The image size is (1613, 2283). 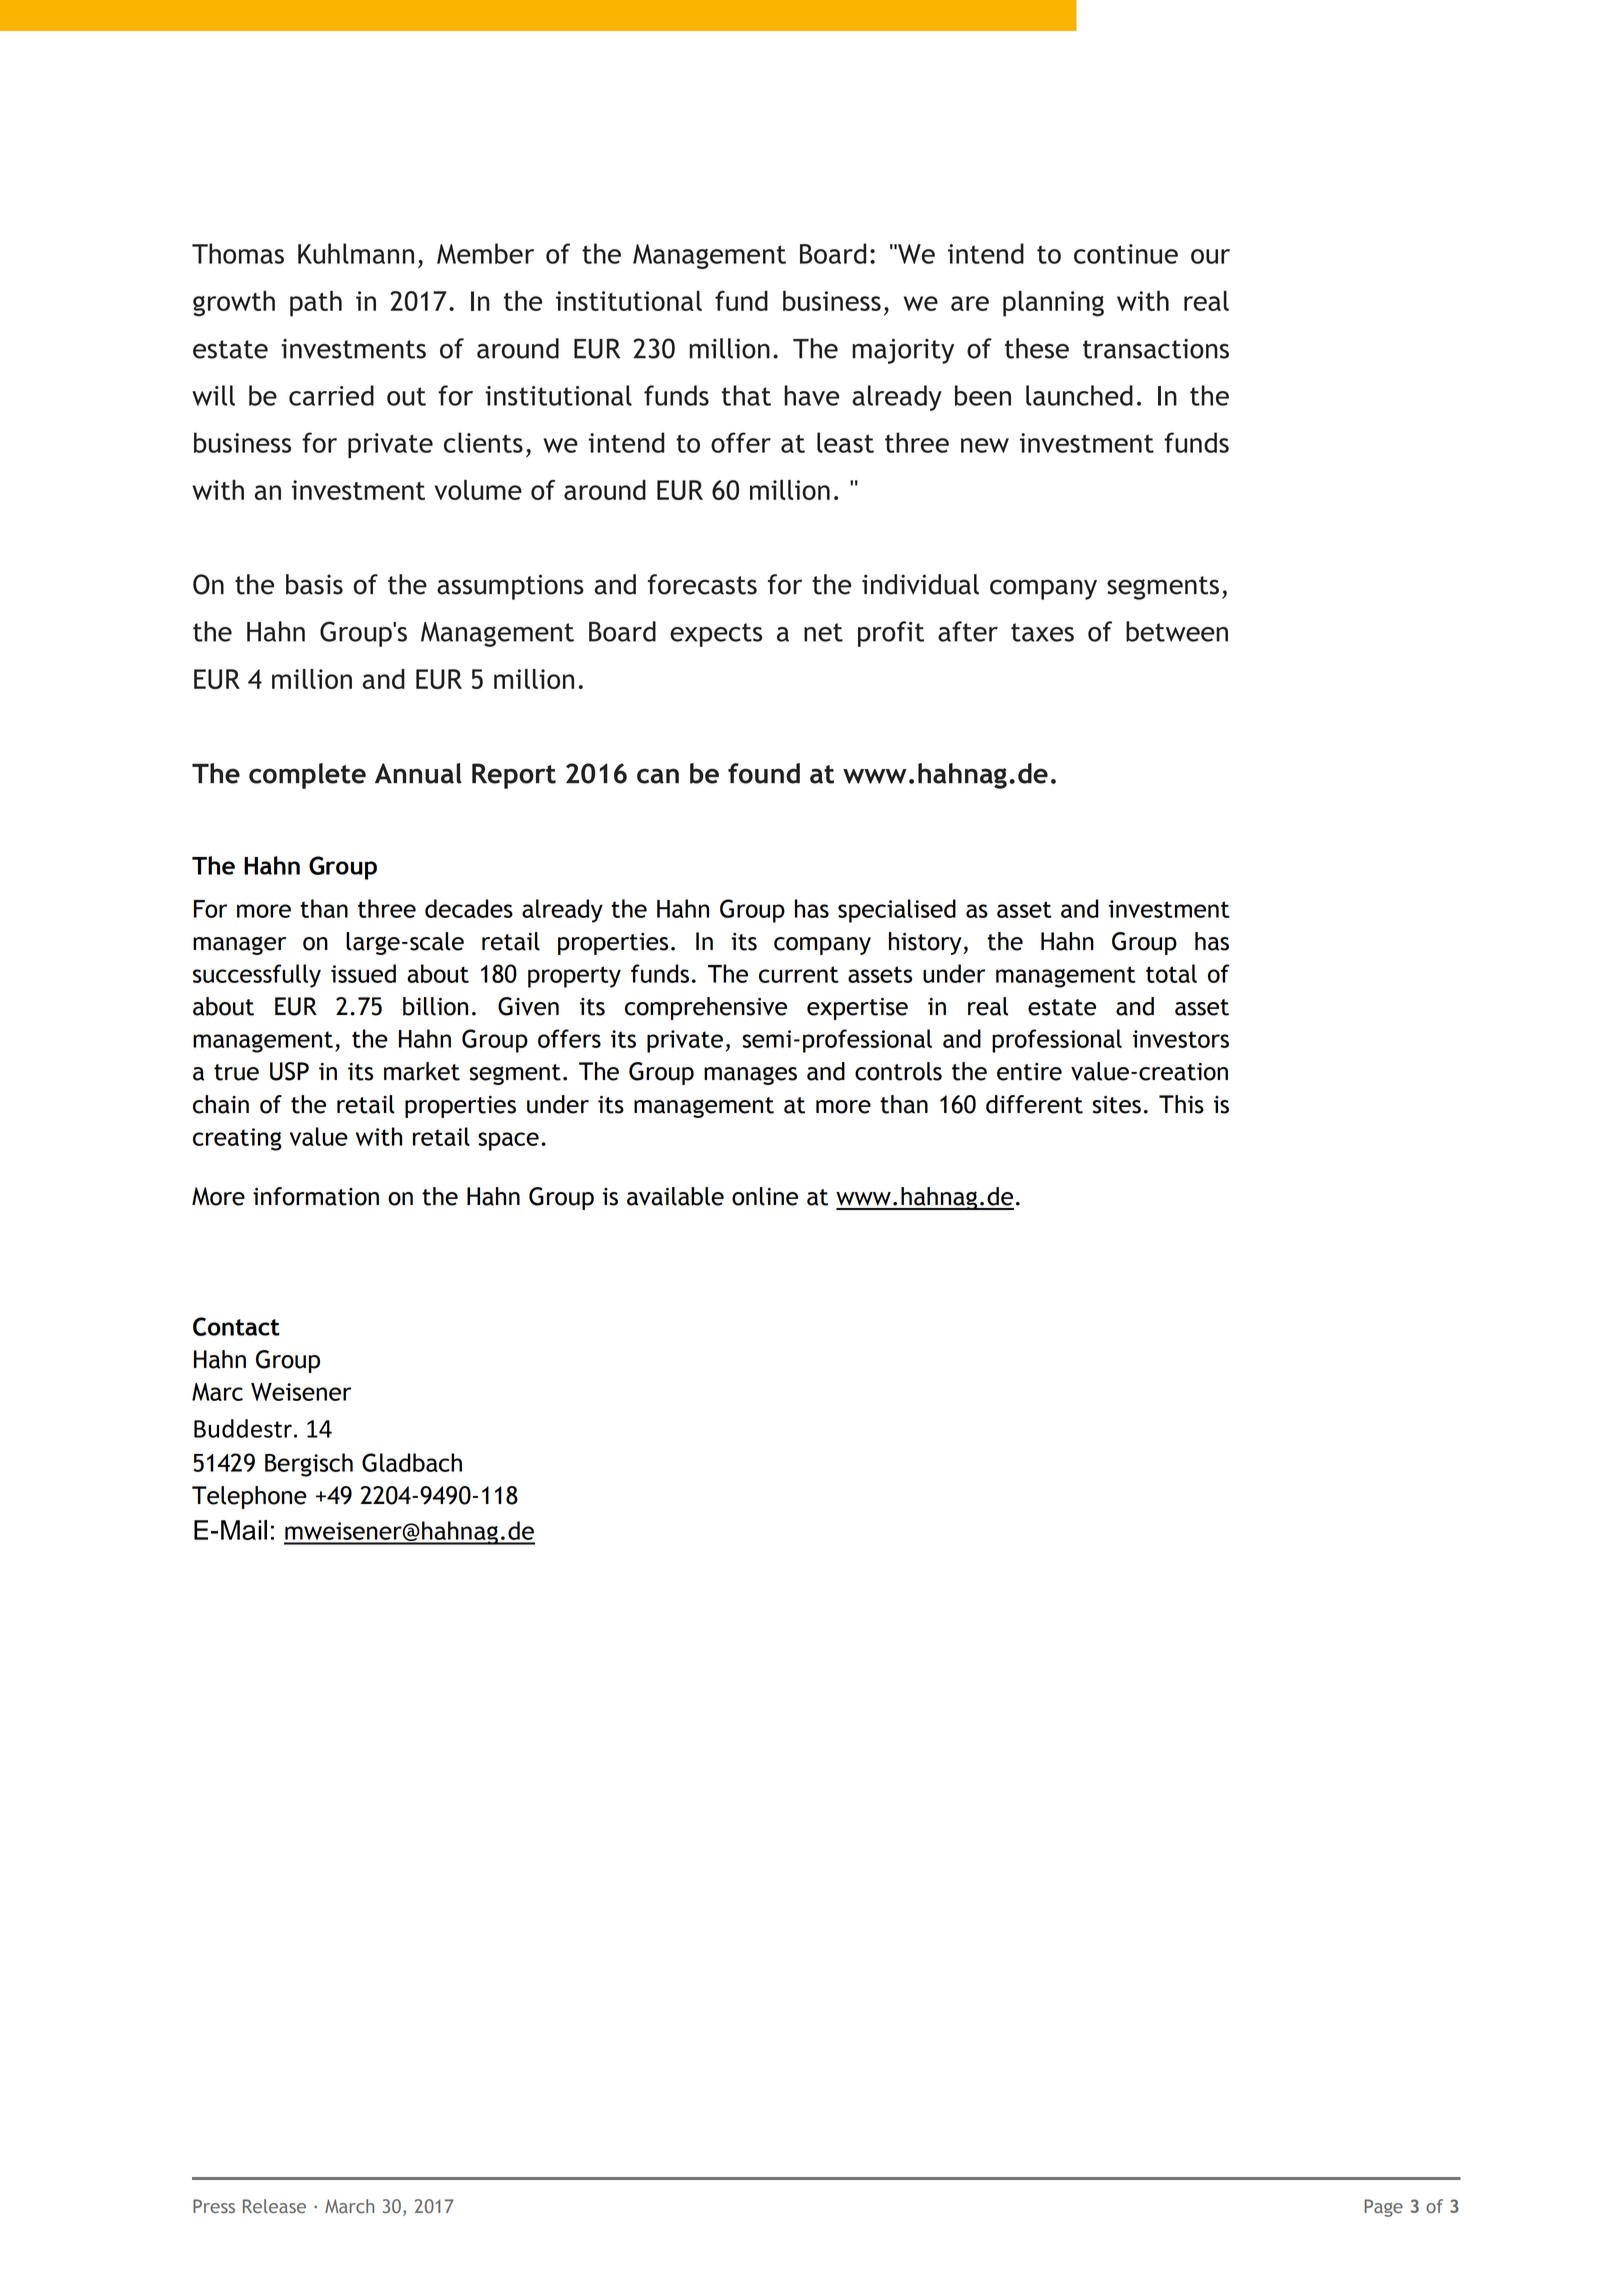 What do you see at coordinates (1181, 1104) in the document?
I see `This` at bounding box center [1181, 1104].
